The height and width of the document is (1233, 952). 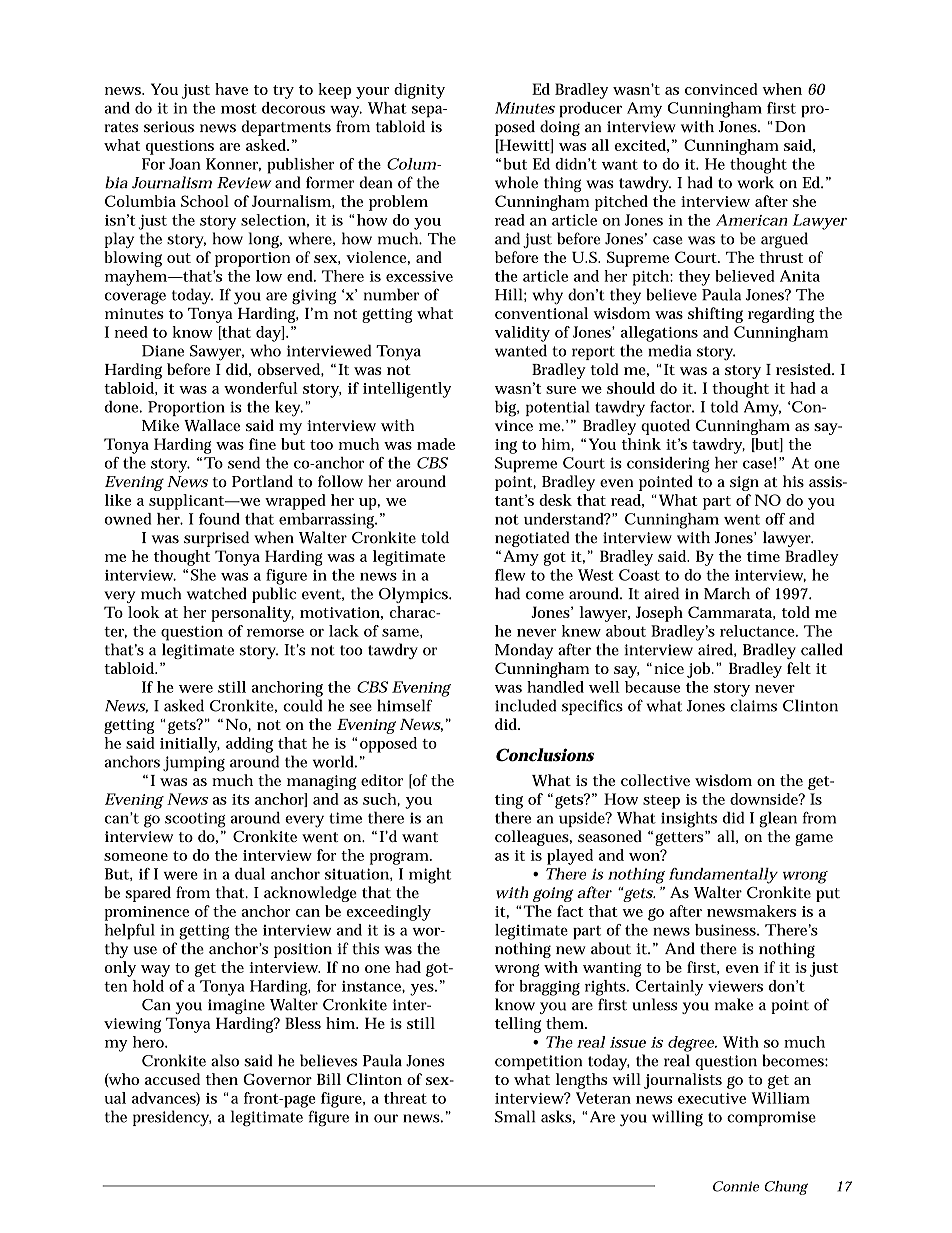 I want to click on Small, so click(x=515, y=1116).
